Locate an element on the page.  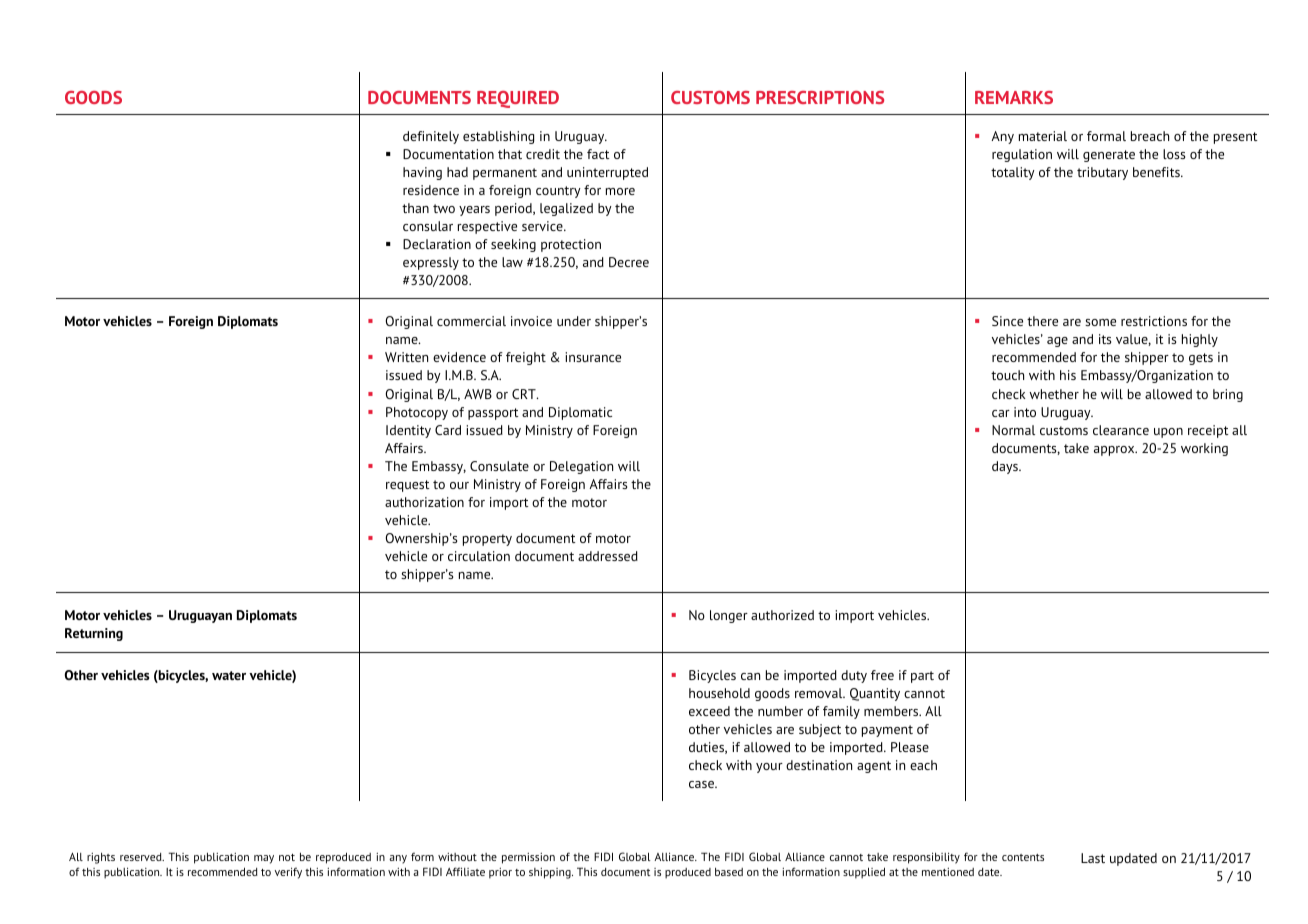
Last is located at coordinates (1093, 858).
